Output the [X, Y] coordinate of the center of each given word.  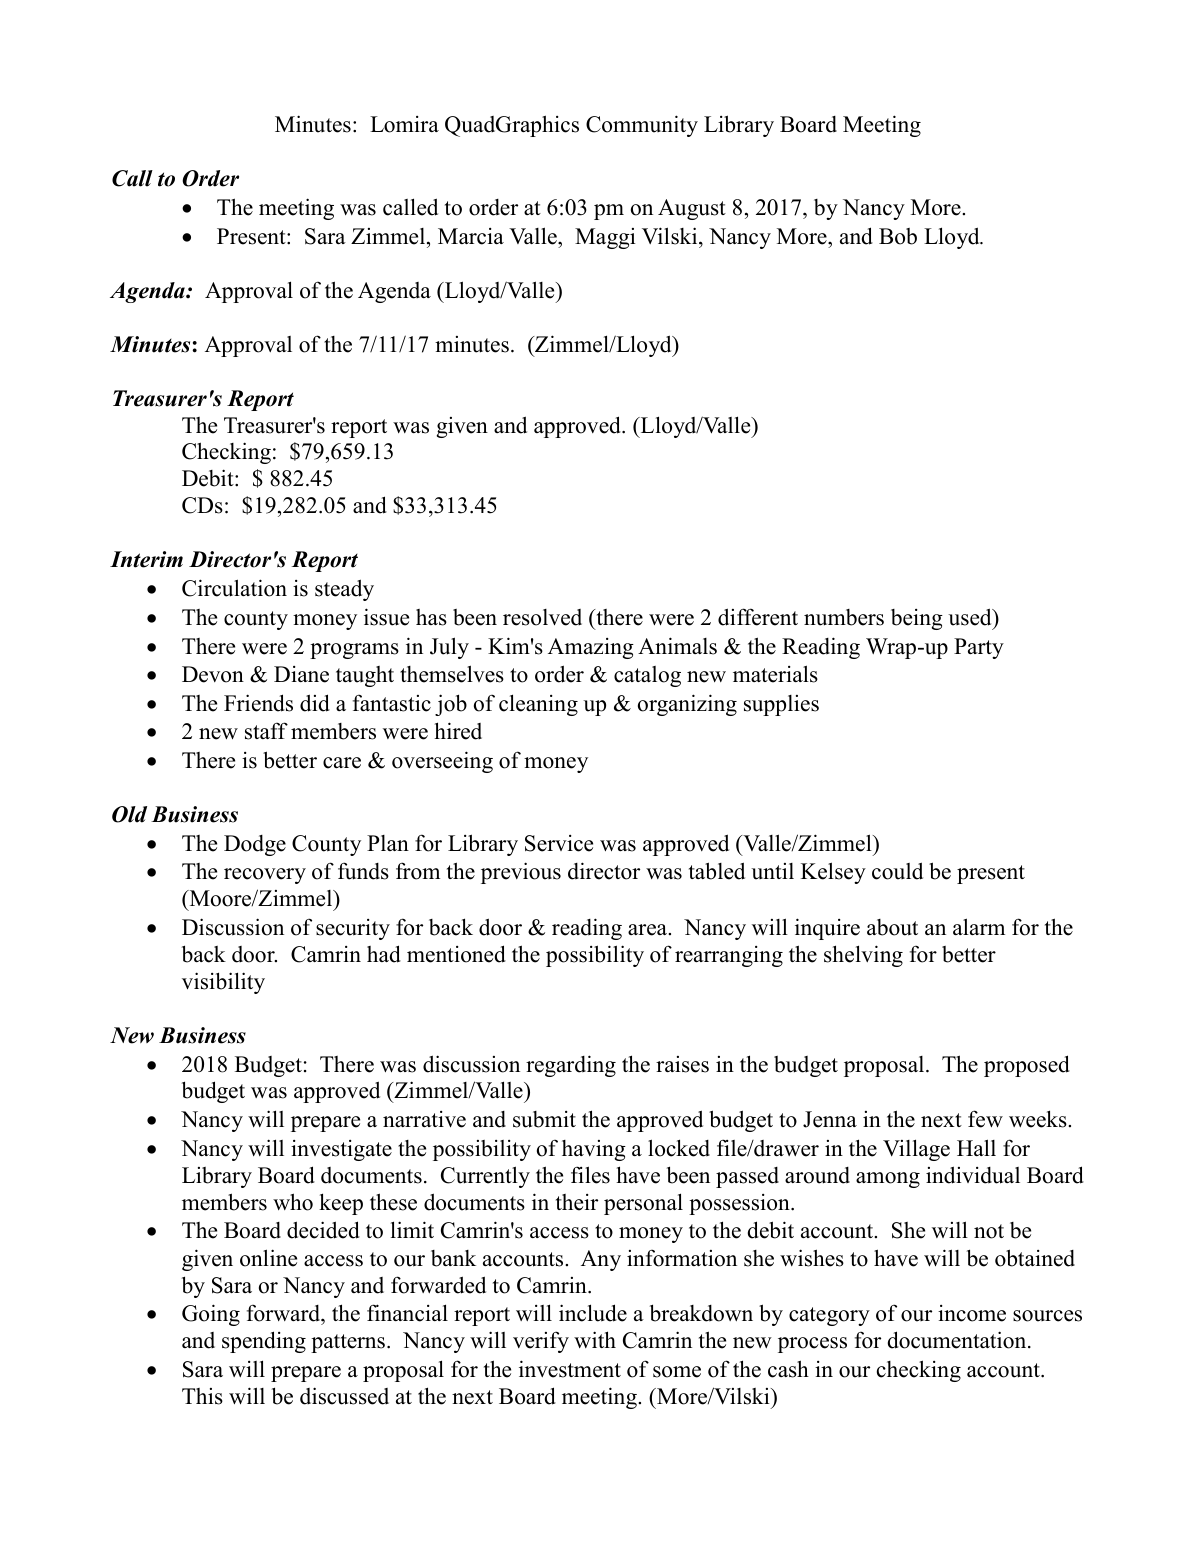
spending [264, 1342]
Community [642, 126]
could [897, 871]
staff [266, 731]
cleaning [538, 705]
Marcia [471, 236]
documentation [958, 1340]
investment [570, 1369]
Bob [898, 236]
